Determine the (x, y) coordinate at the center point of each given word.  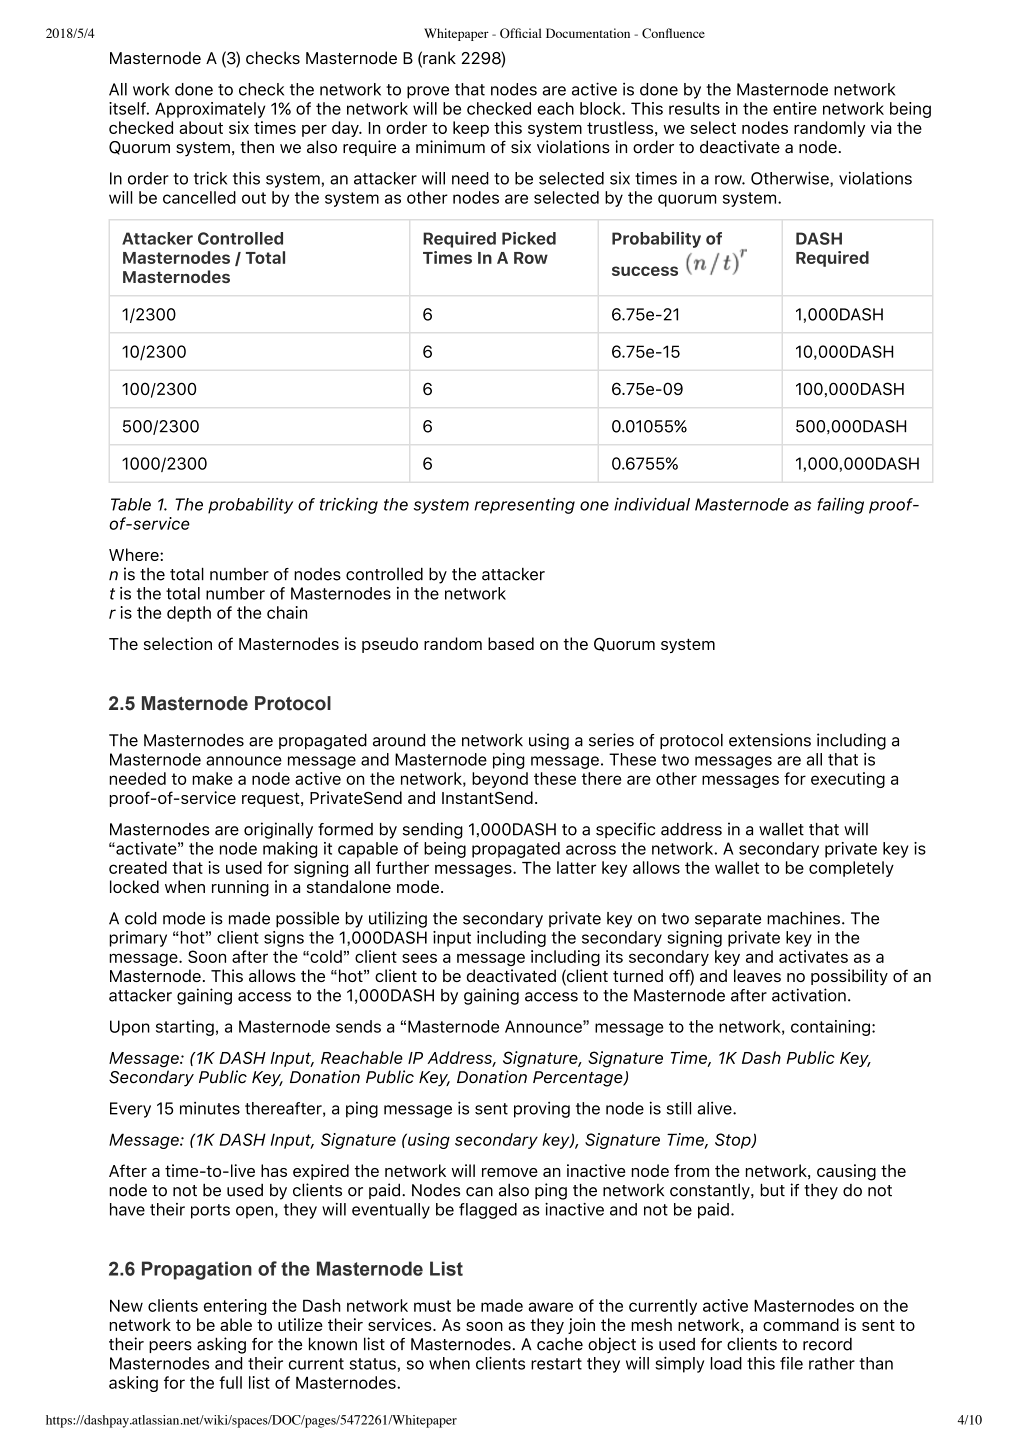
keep (471, 129)
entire (795, 108)
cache (560, 1344)
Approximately (210, 110)
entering (235, 1307)
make (212, 778)
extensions (770, 740)
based (511, 643)
